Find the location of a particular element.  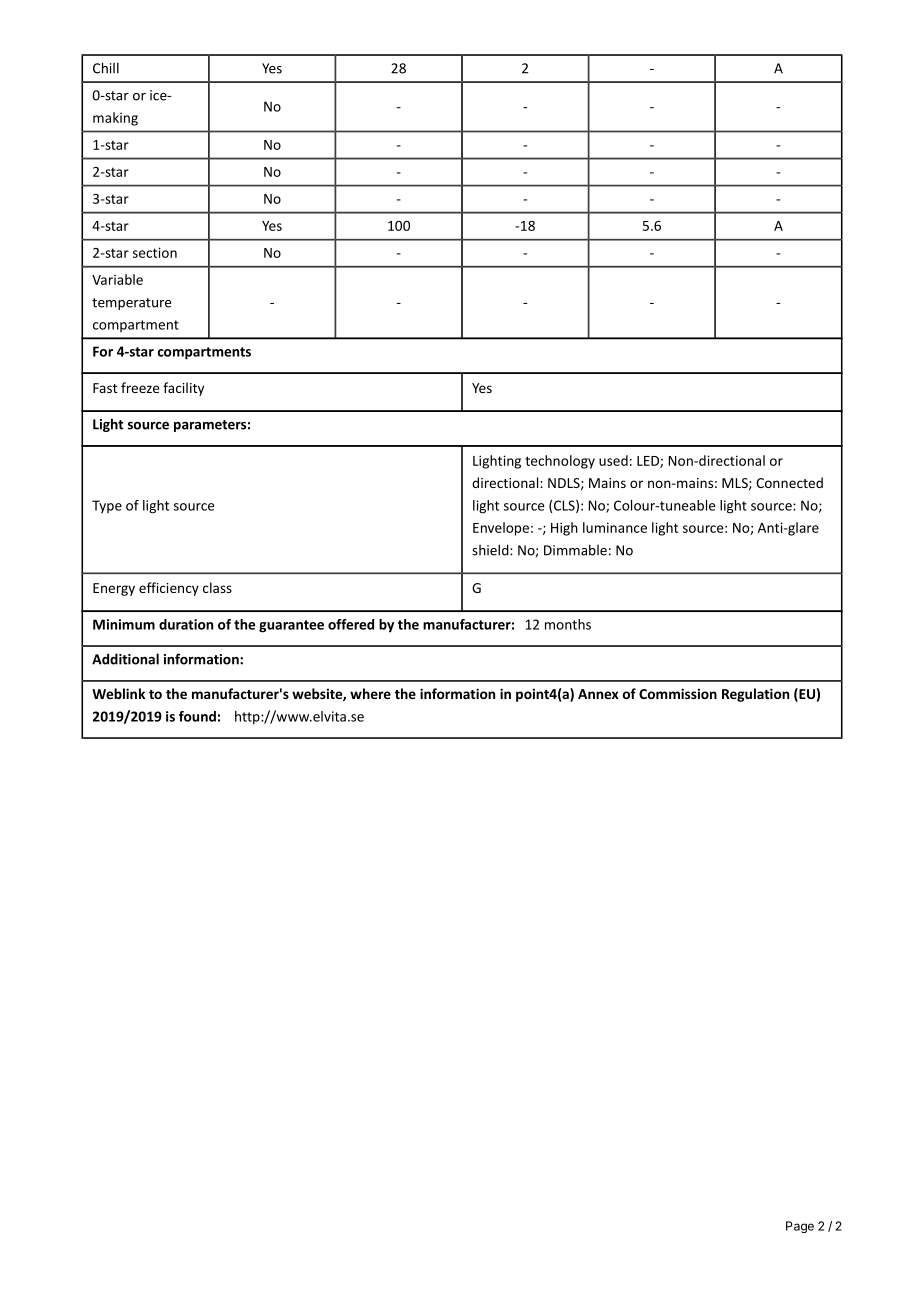

Chill is located at coordinates (106, 68).
